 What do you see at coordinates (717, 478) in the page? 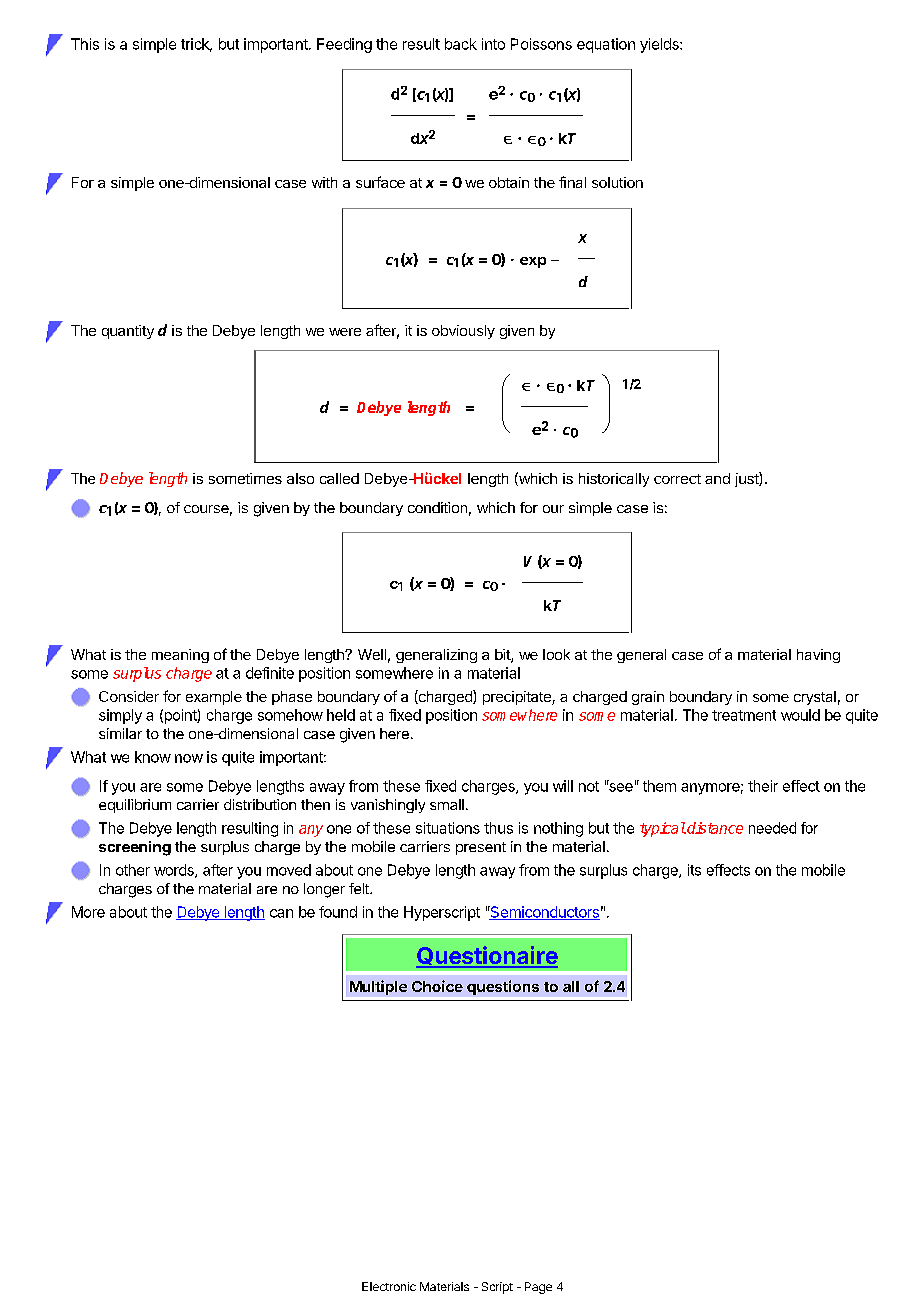
I see `and` at bounding box center [717, 478].
